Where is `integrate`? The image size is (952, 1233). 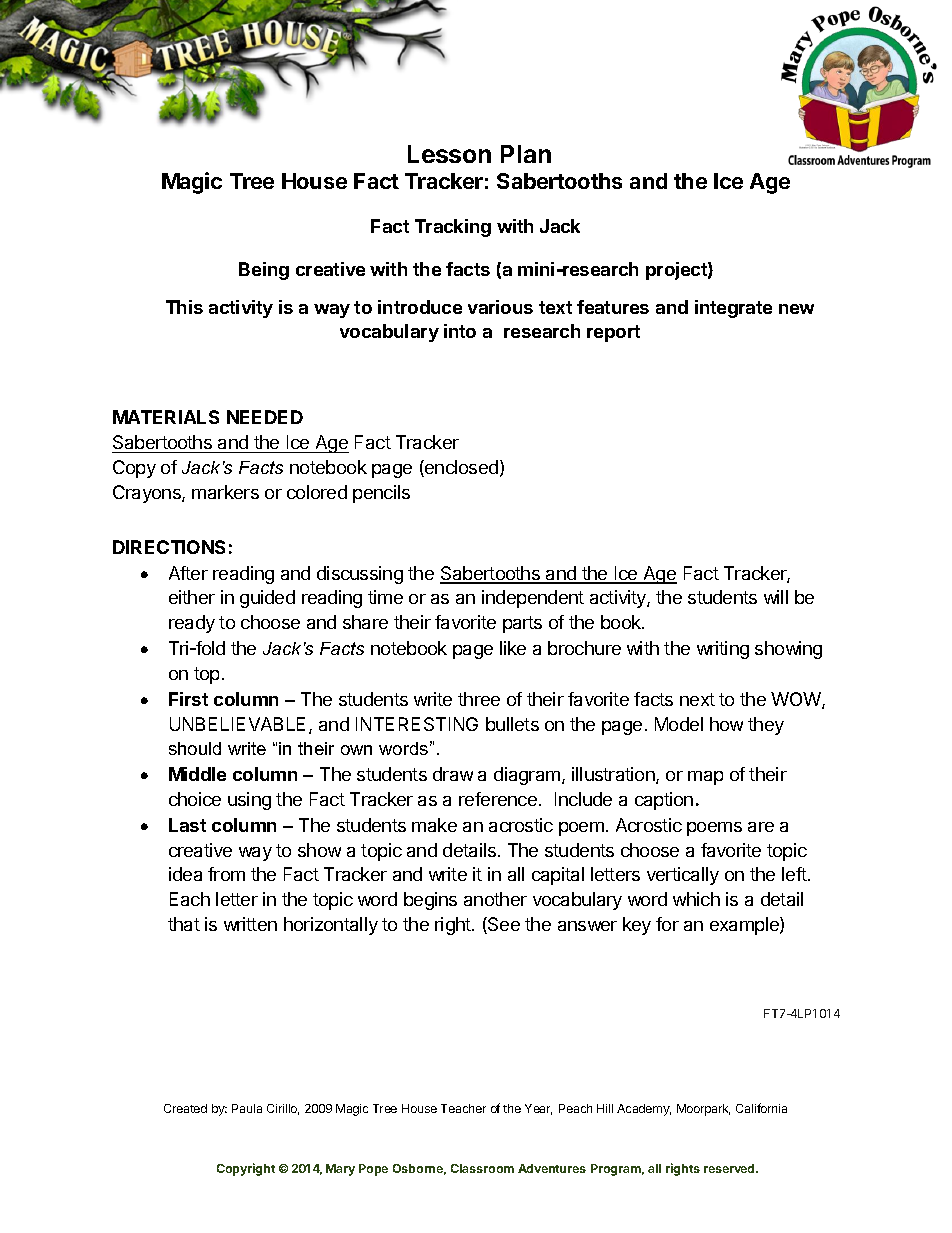
integrate is located at coordinates (733, 309).
